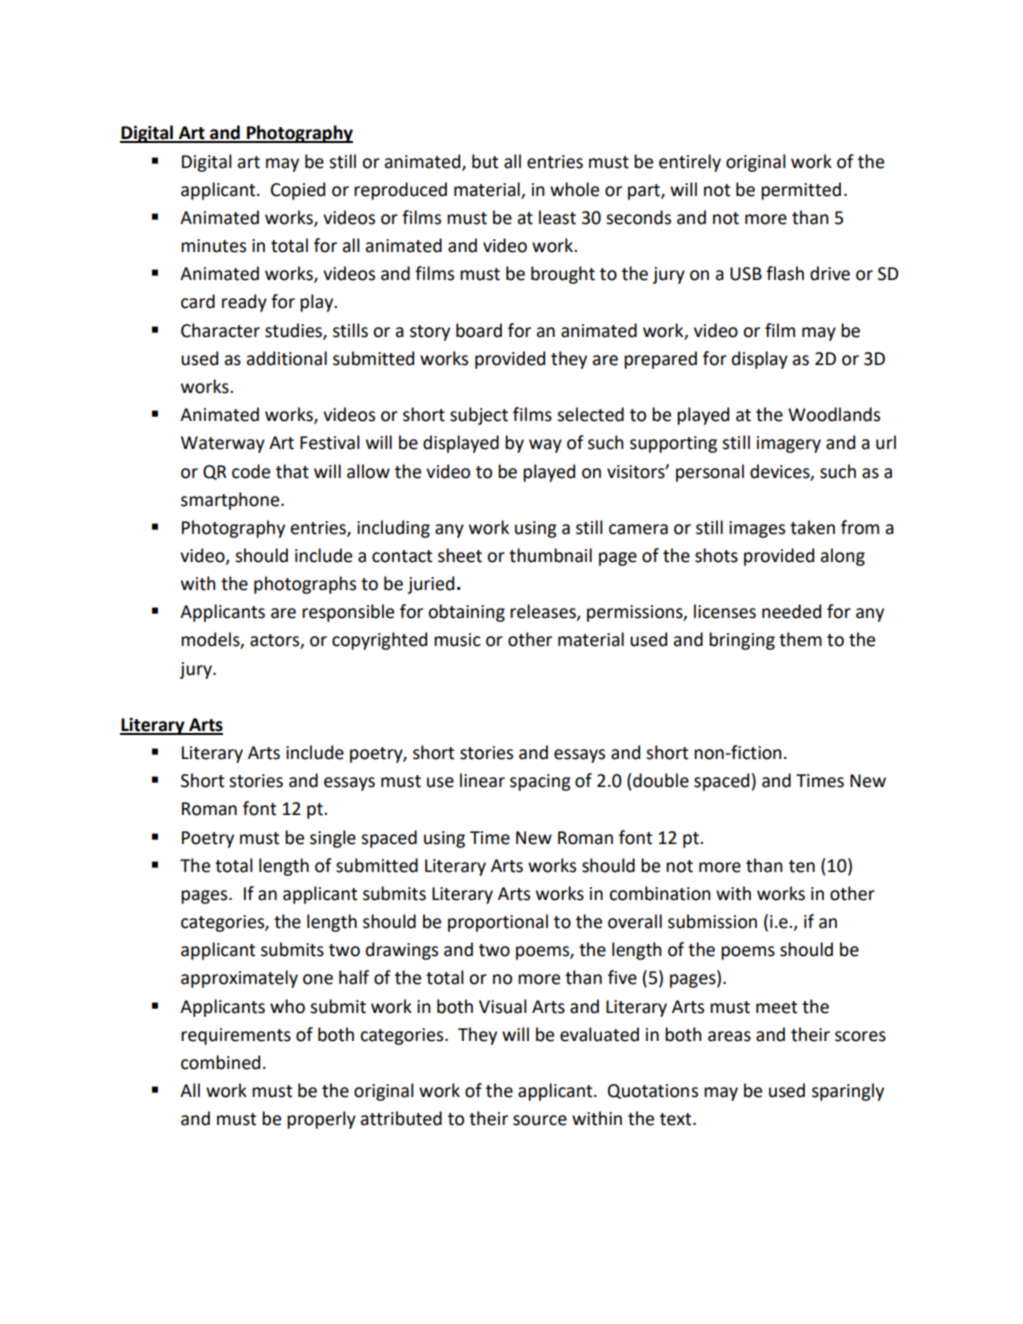 The height and width of the image is (1324, 1023). Describe the element at coordinates (348, 613) in the image. I see `responsible` at that location.
